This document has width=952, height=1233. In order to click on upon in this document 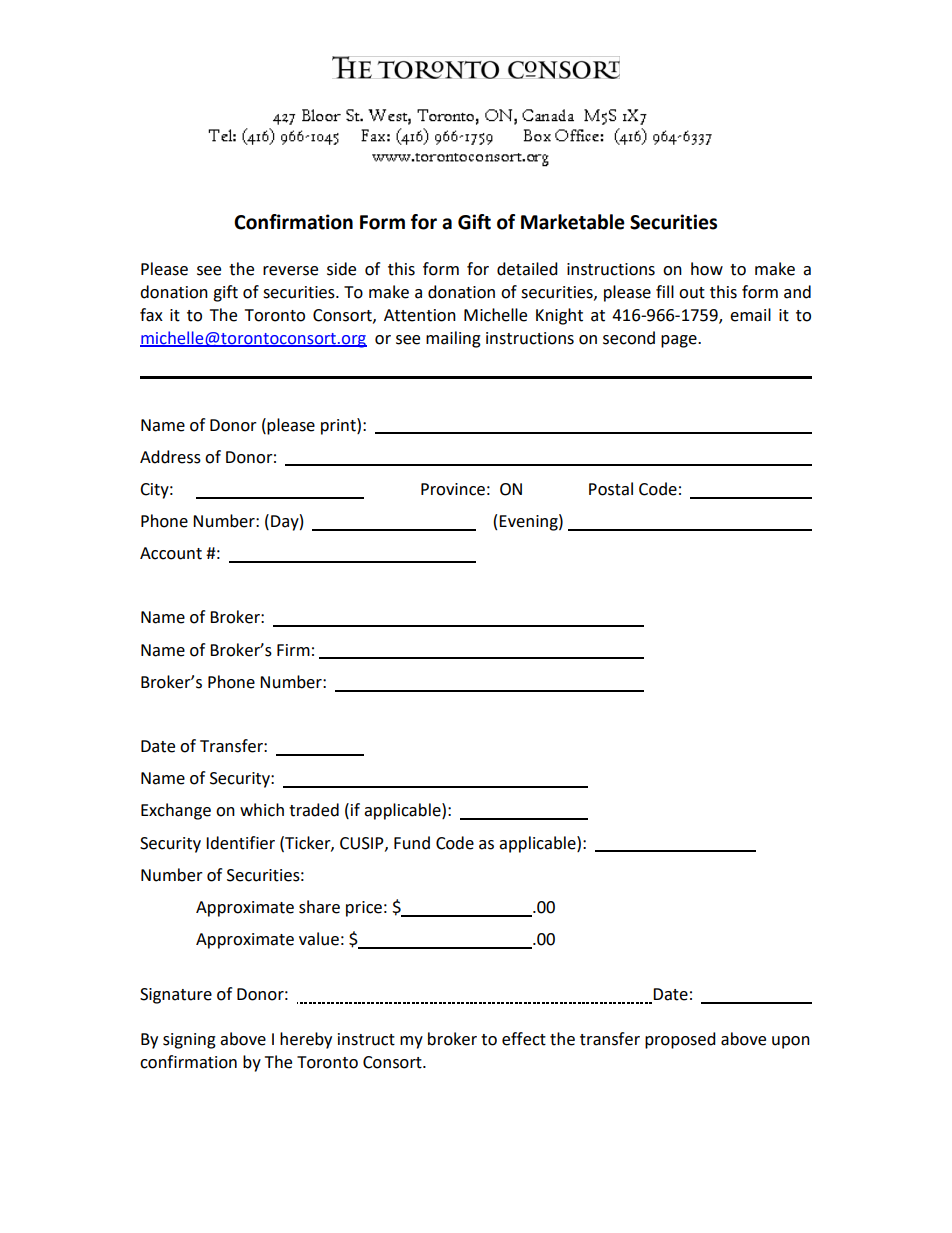, I will do `click(791, 1042)`.
